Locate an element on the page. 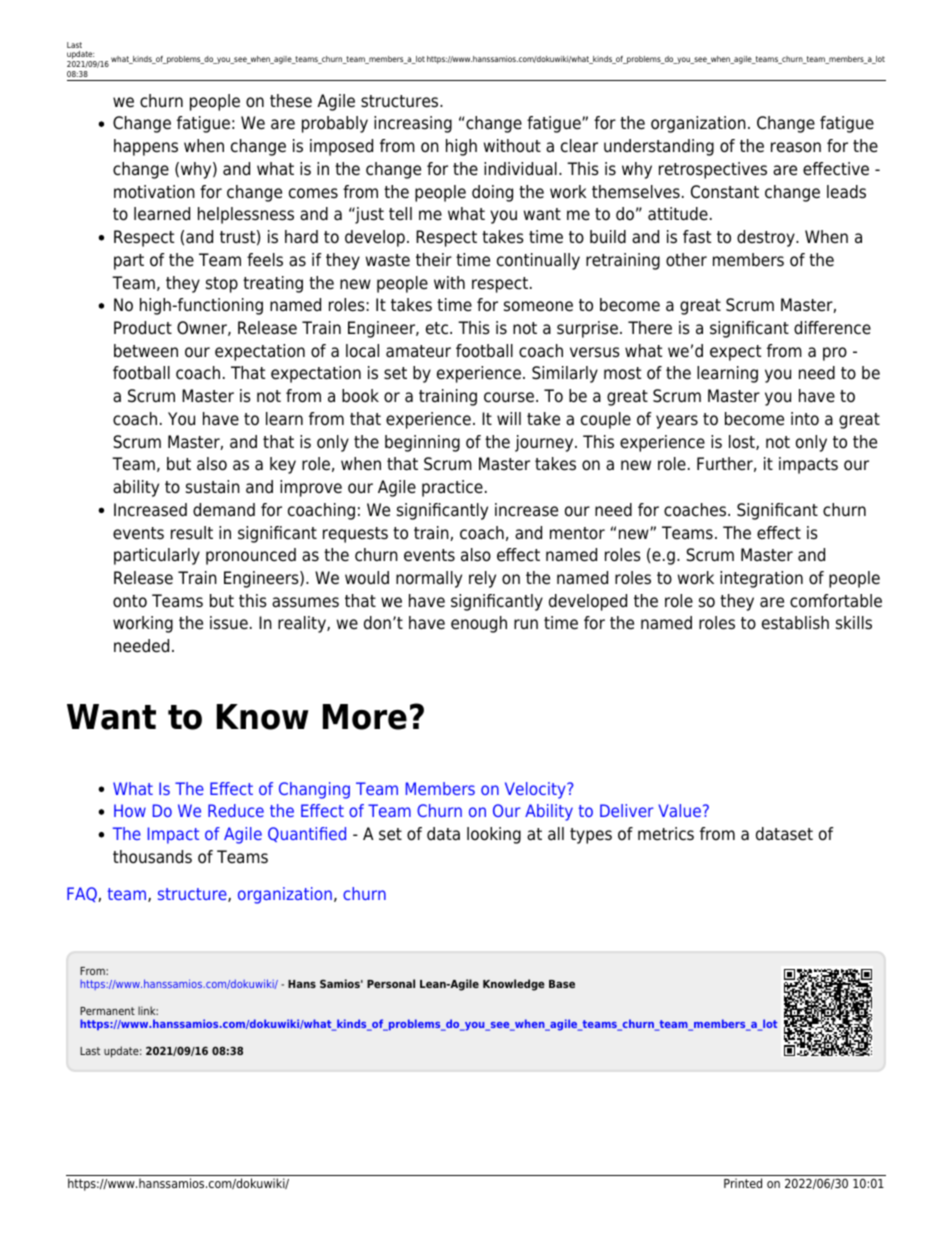 This document has width=952, height=1233. happens is located at coordinates (146, 147).
